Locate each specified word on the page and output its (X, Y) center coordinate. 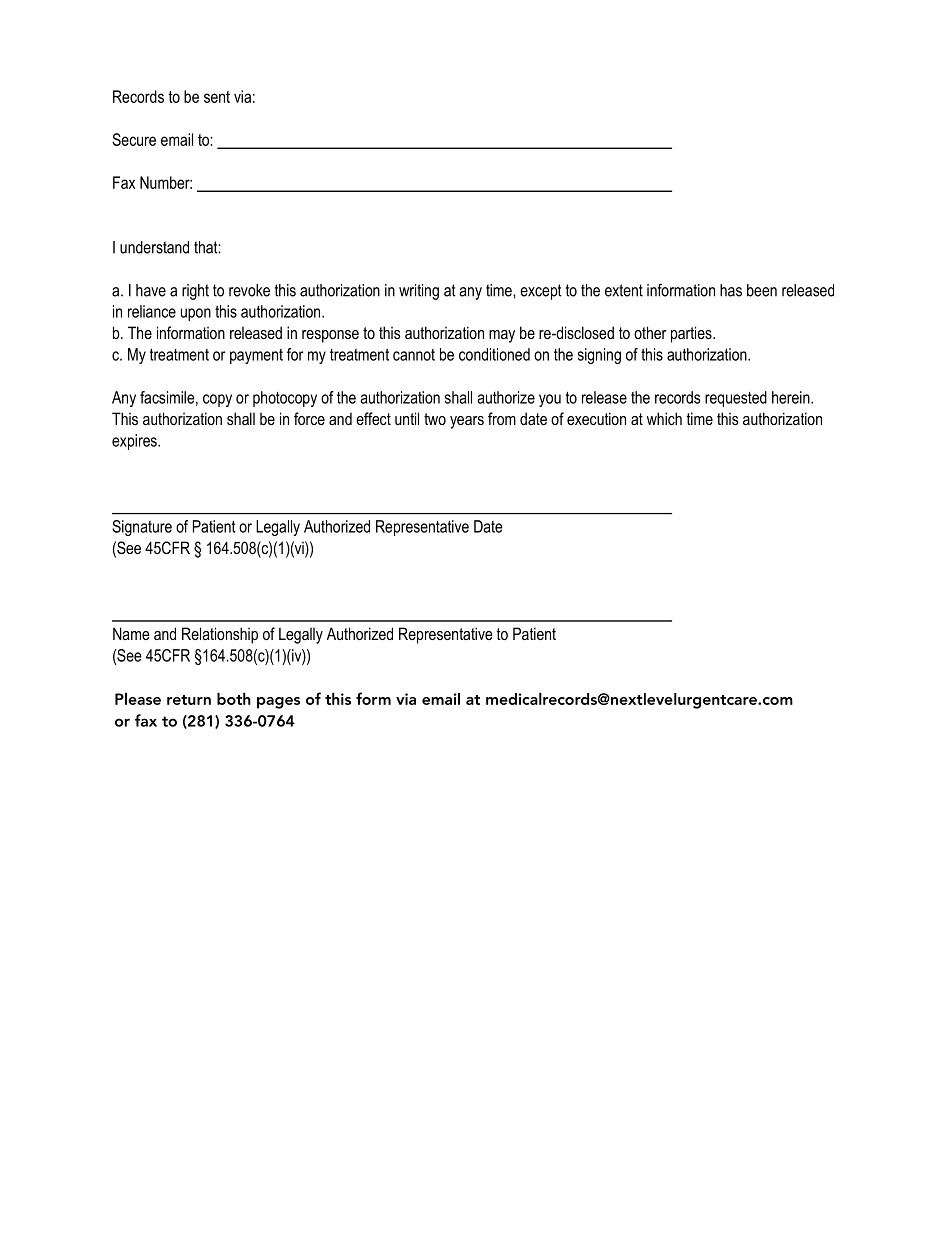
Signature (142, 528)
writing (419, 292)
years (467, 422)
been (762, 290)
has (731, 290)
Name (131, 633)
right (195, 292)
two (435, 419)
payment (256, 356)
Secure (134, 139)
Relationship (220, 635)
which (664, 418)
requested (736, 399)
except (541, 292)
